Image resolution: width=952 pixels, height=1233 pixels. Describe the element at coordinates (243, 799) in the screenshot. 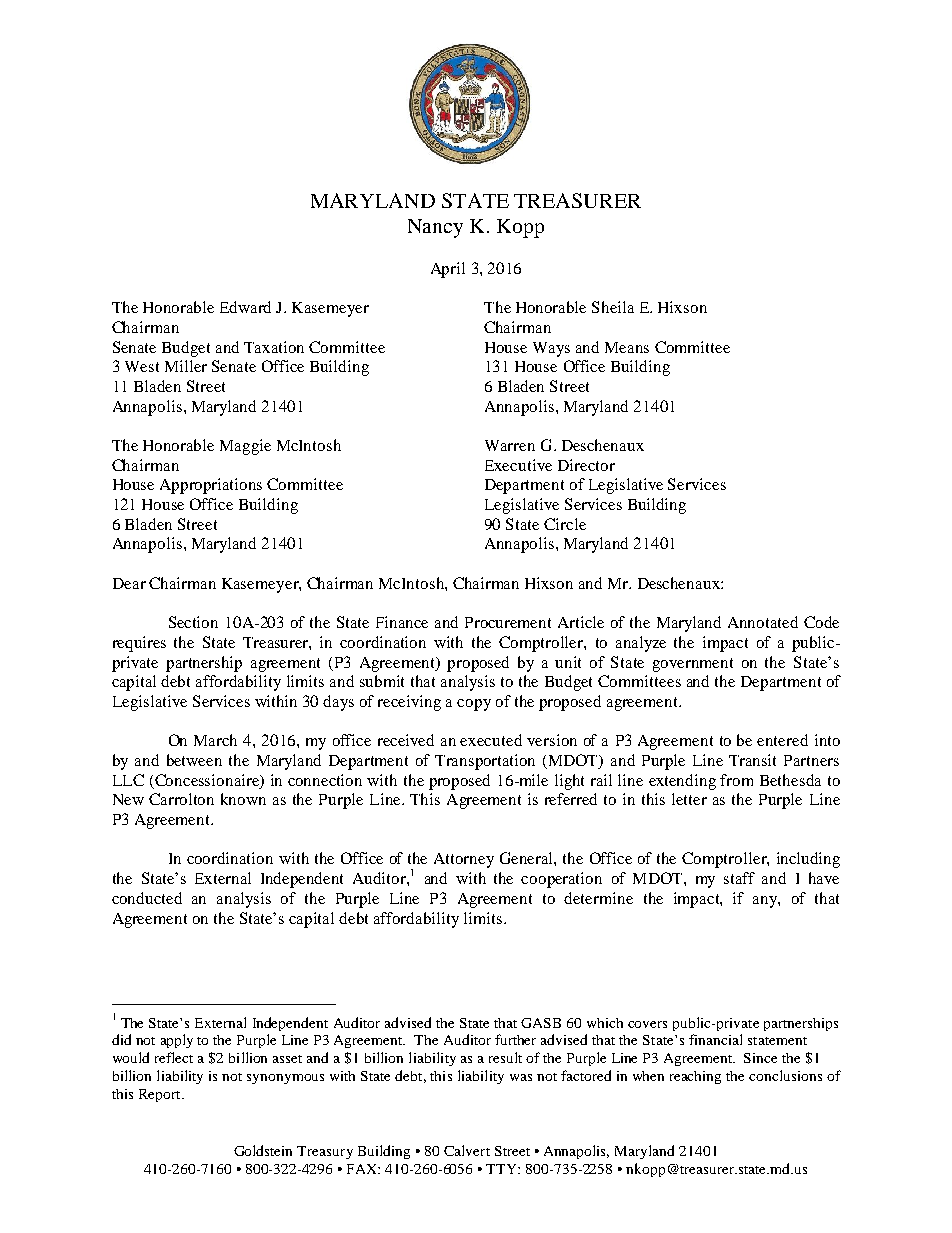

I see `known` at that location.
